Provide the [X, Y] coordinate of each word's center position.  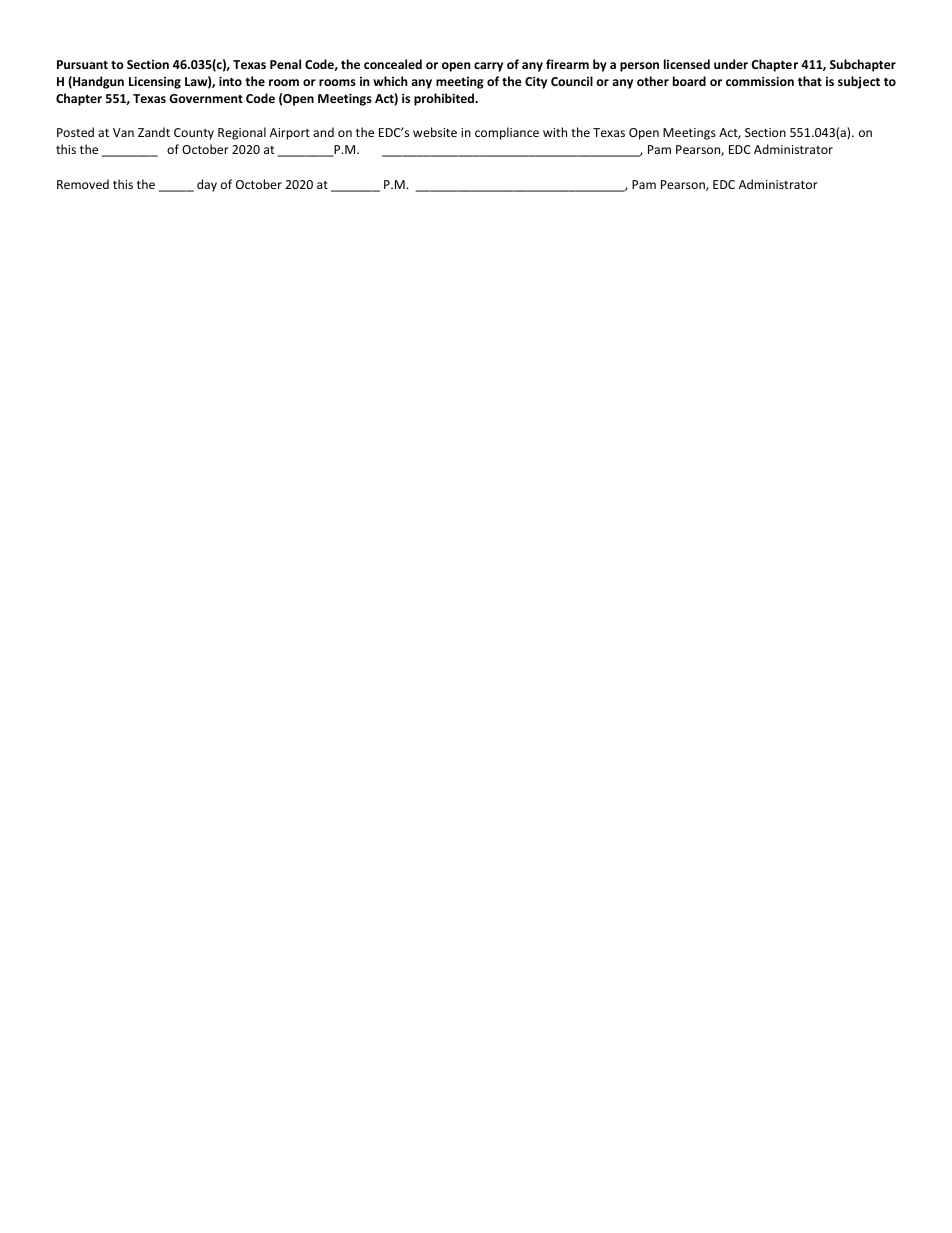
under [731, 64]
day [207, 185]
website [435, 132]
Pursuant [82, 64]
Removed [83, 184]
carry [488, 67]
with [555, 132]
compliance [507, 133]
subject [859, 82]
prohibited [445, 99]
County [194, 134]
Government [206, 98]
